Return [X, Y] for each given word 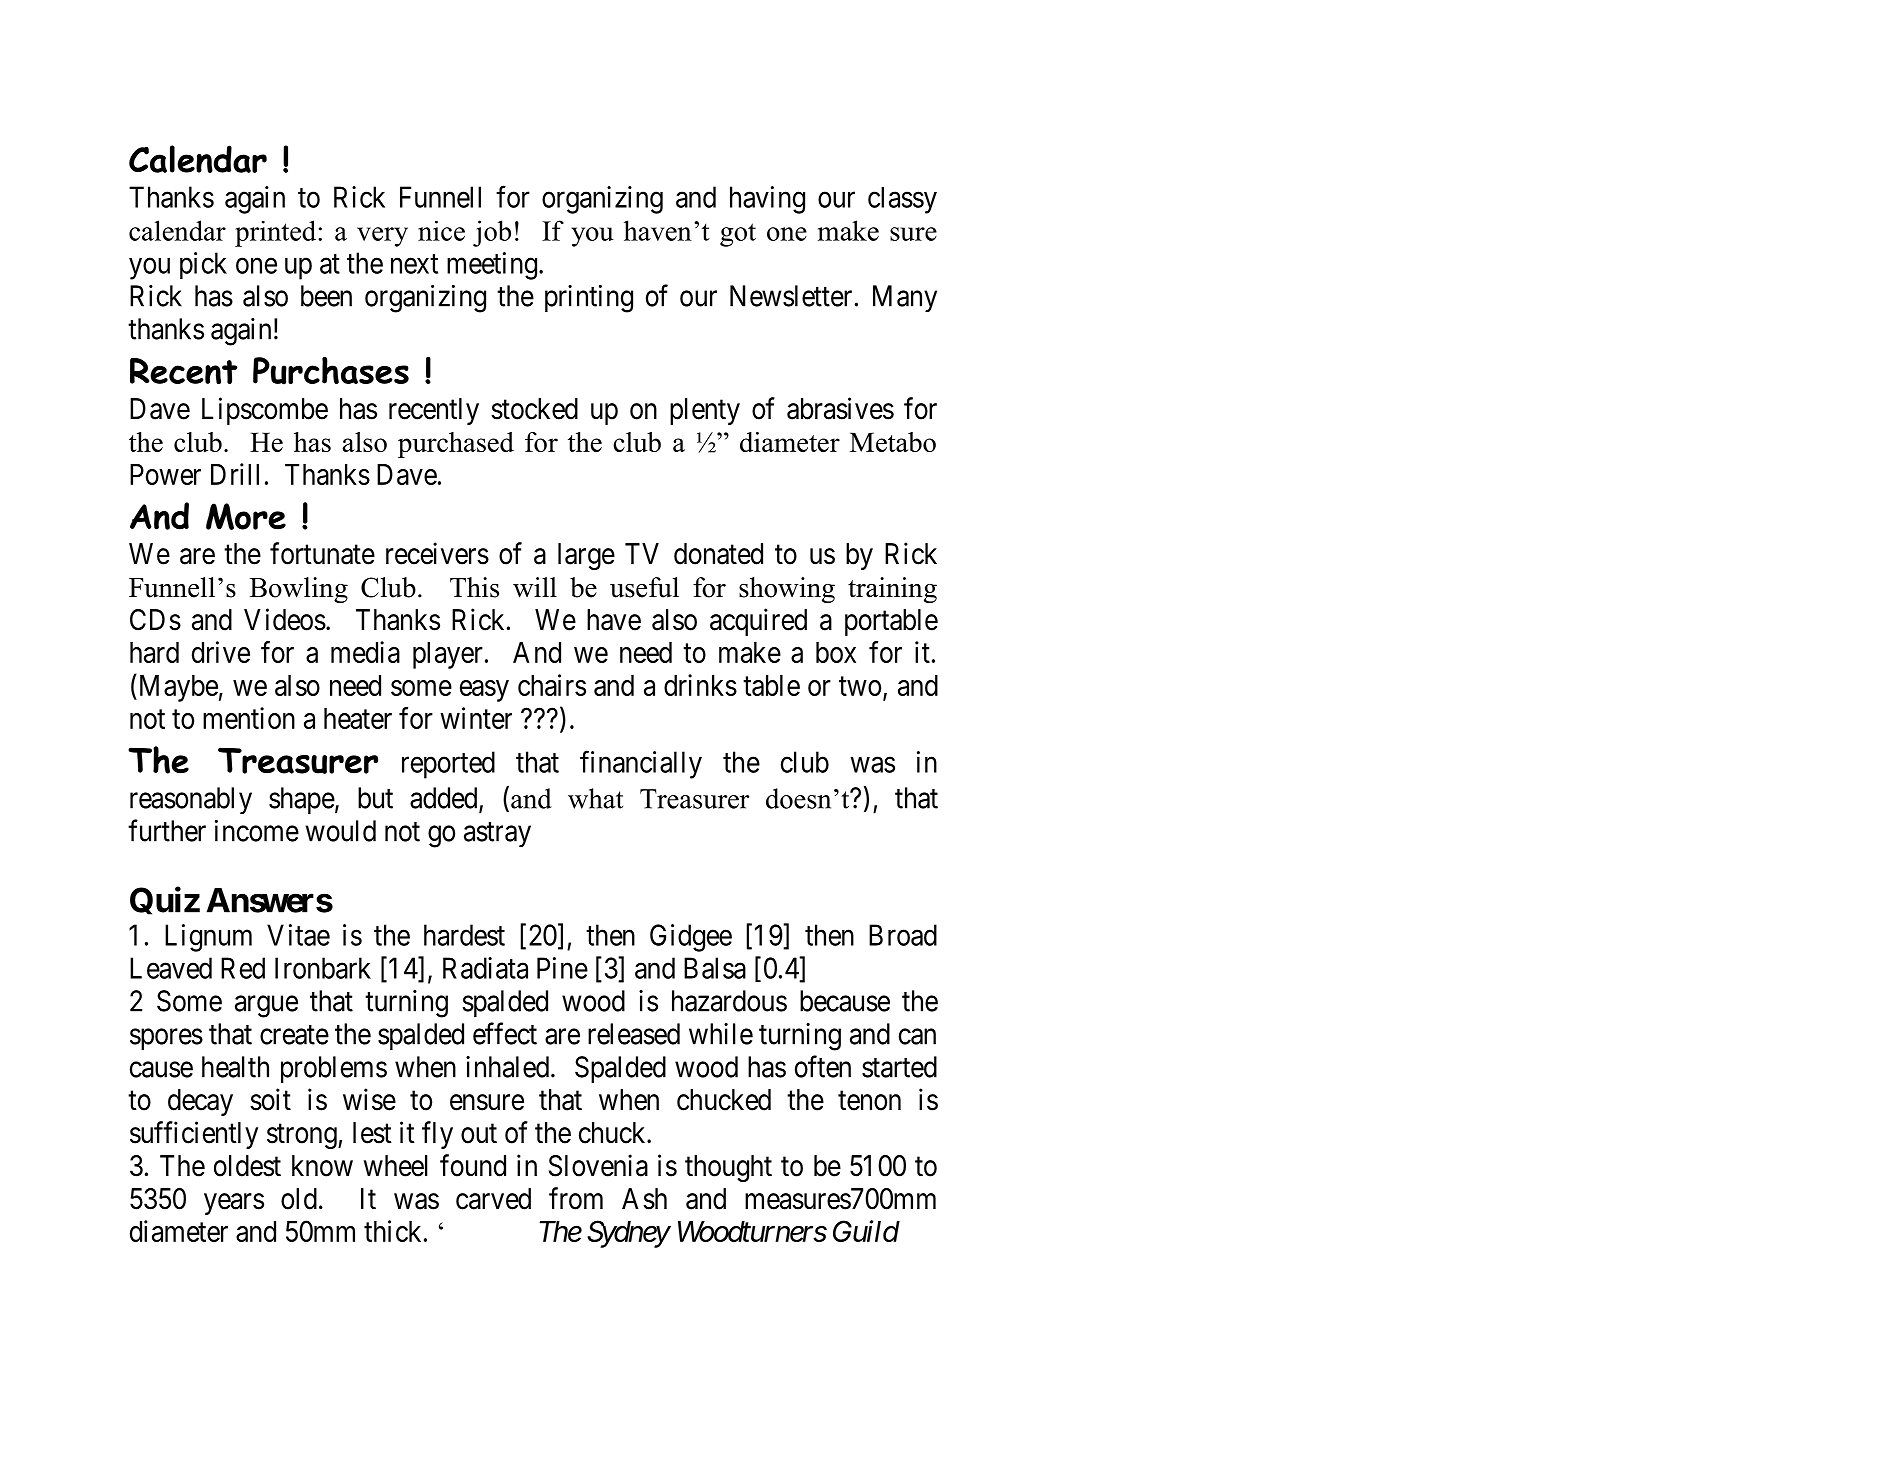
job [492, 233]
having [767, 200]
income [257, 831]
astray [497, 834]
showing [787, 590]
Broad [903, 935]
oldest [247, 1166]
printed [277, 233]
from [576, 1198]
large [586, 556]
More [246, 516]
